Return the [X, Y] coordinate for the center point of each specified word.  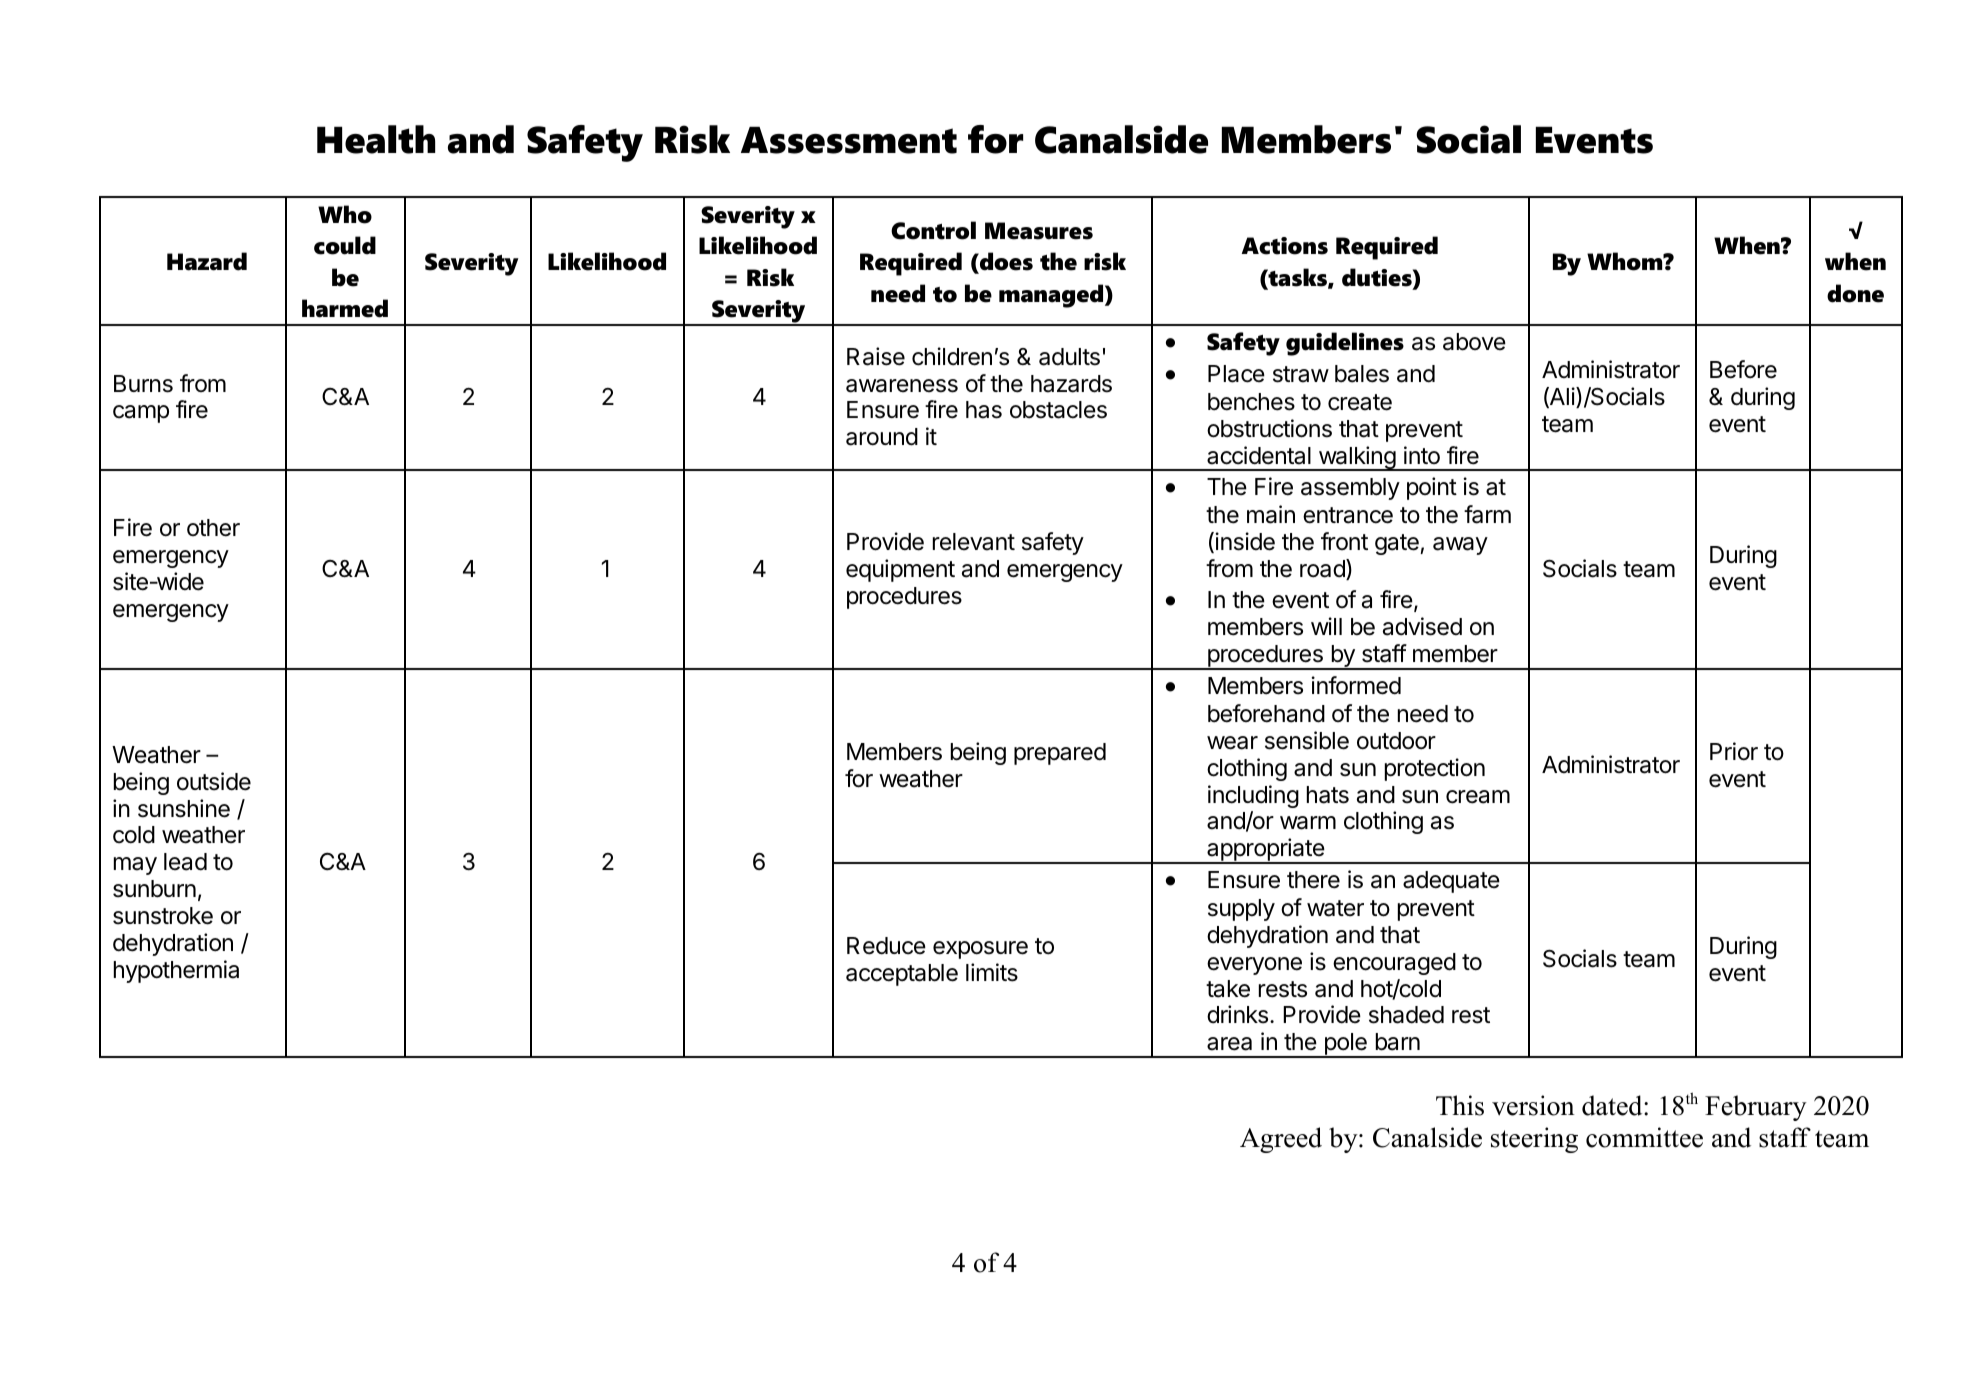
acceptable [902, 975]
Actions [1285, 246]
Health [376, 139]
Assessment [849, 140]
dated [1613, 1105]
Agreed [1281, 1140]
